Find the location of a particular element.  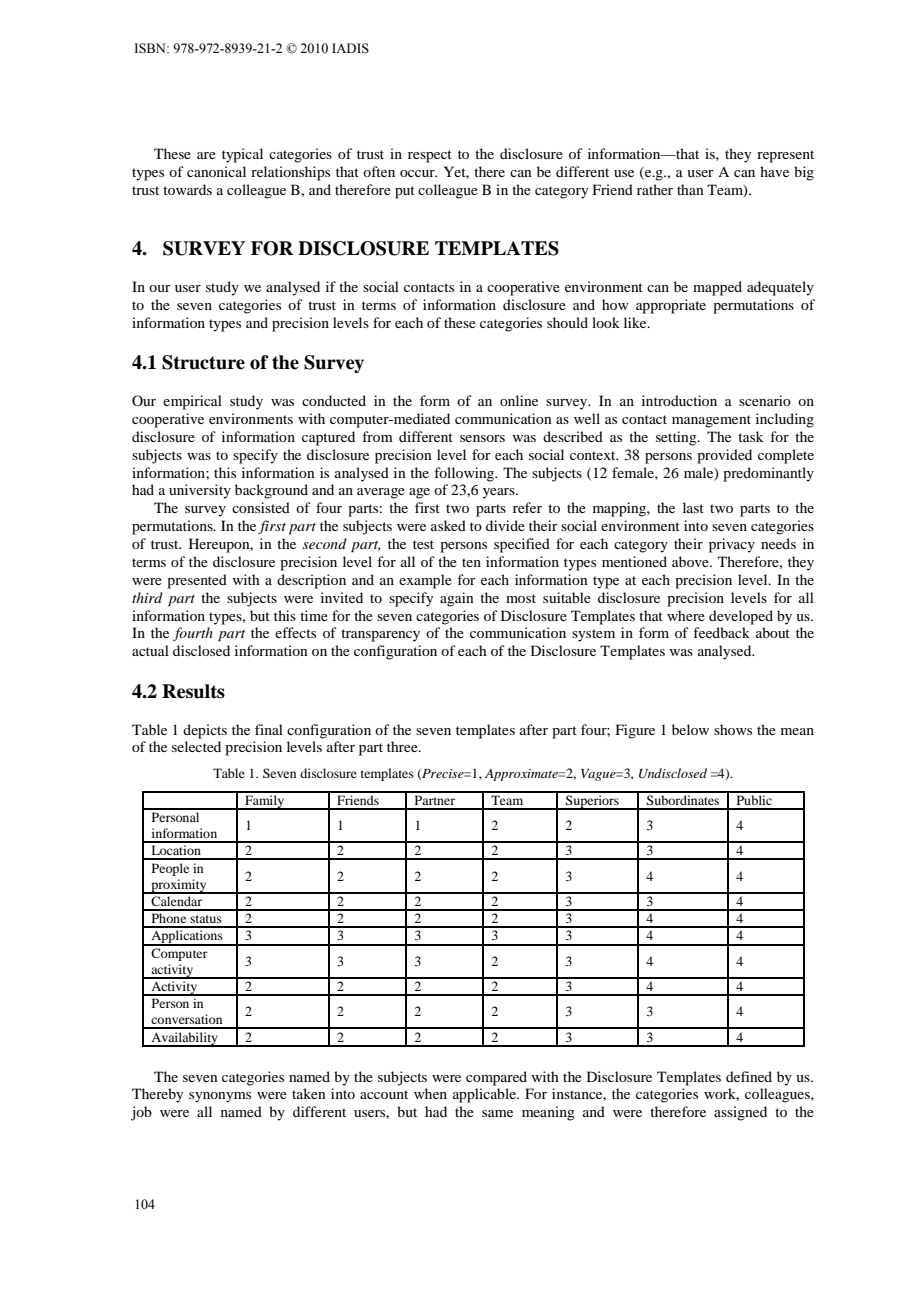

synonyms is located at coordinates (220, 1097).
